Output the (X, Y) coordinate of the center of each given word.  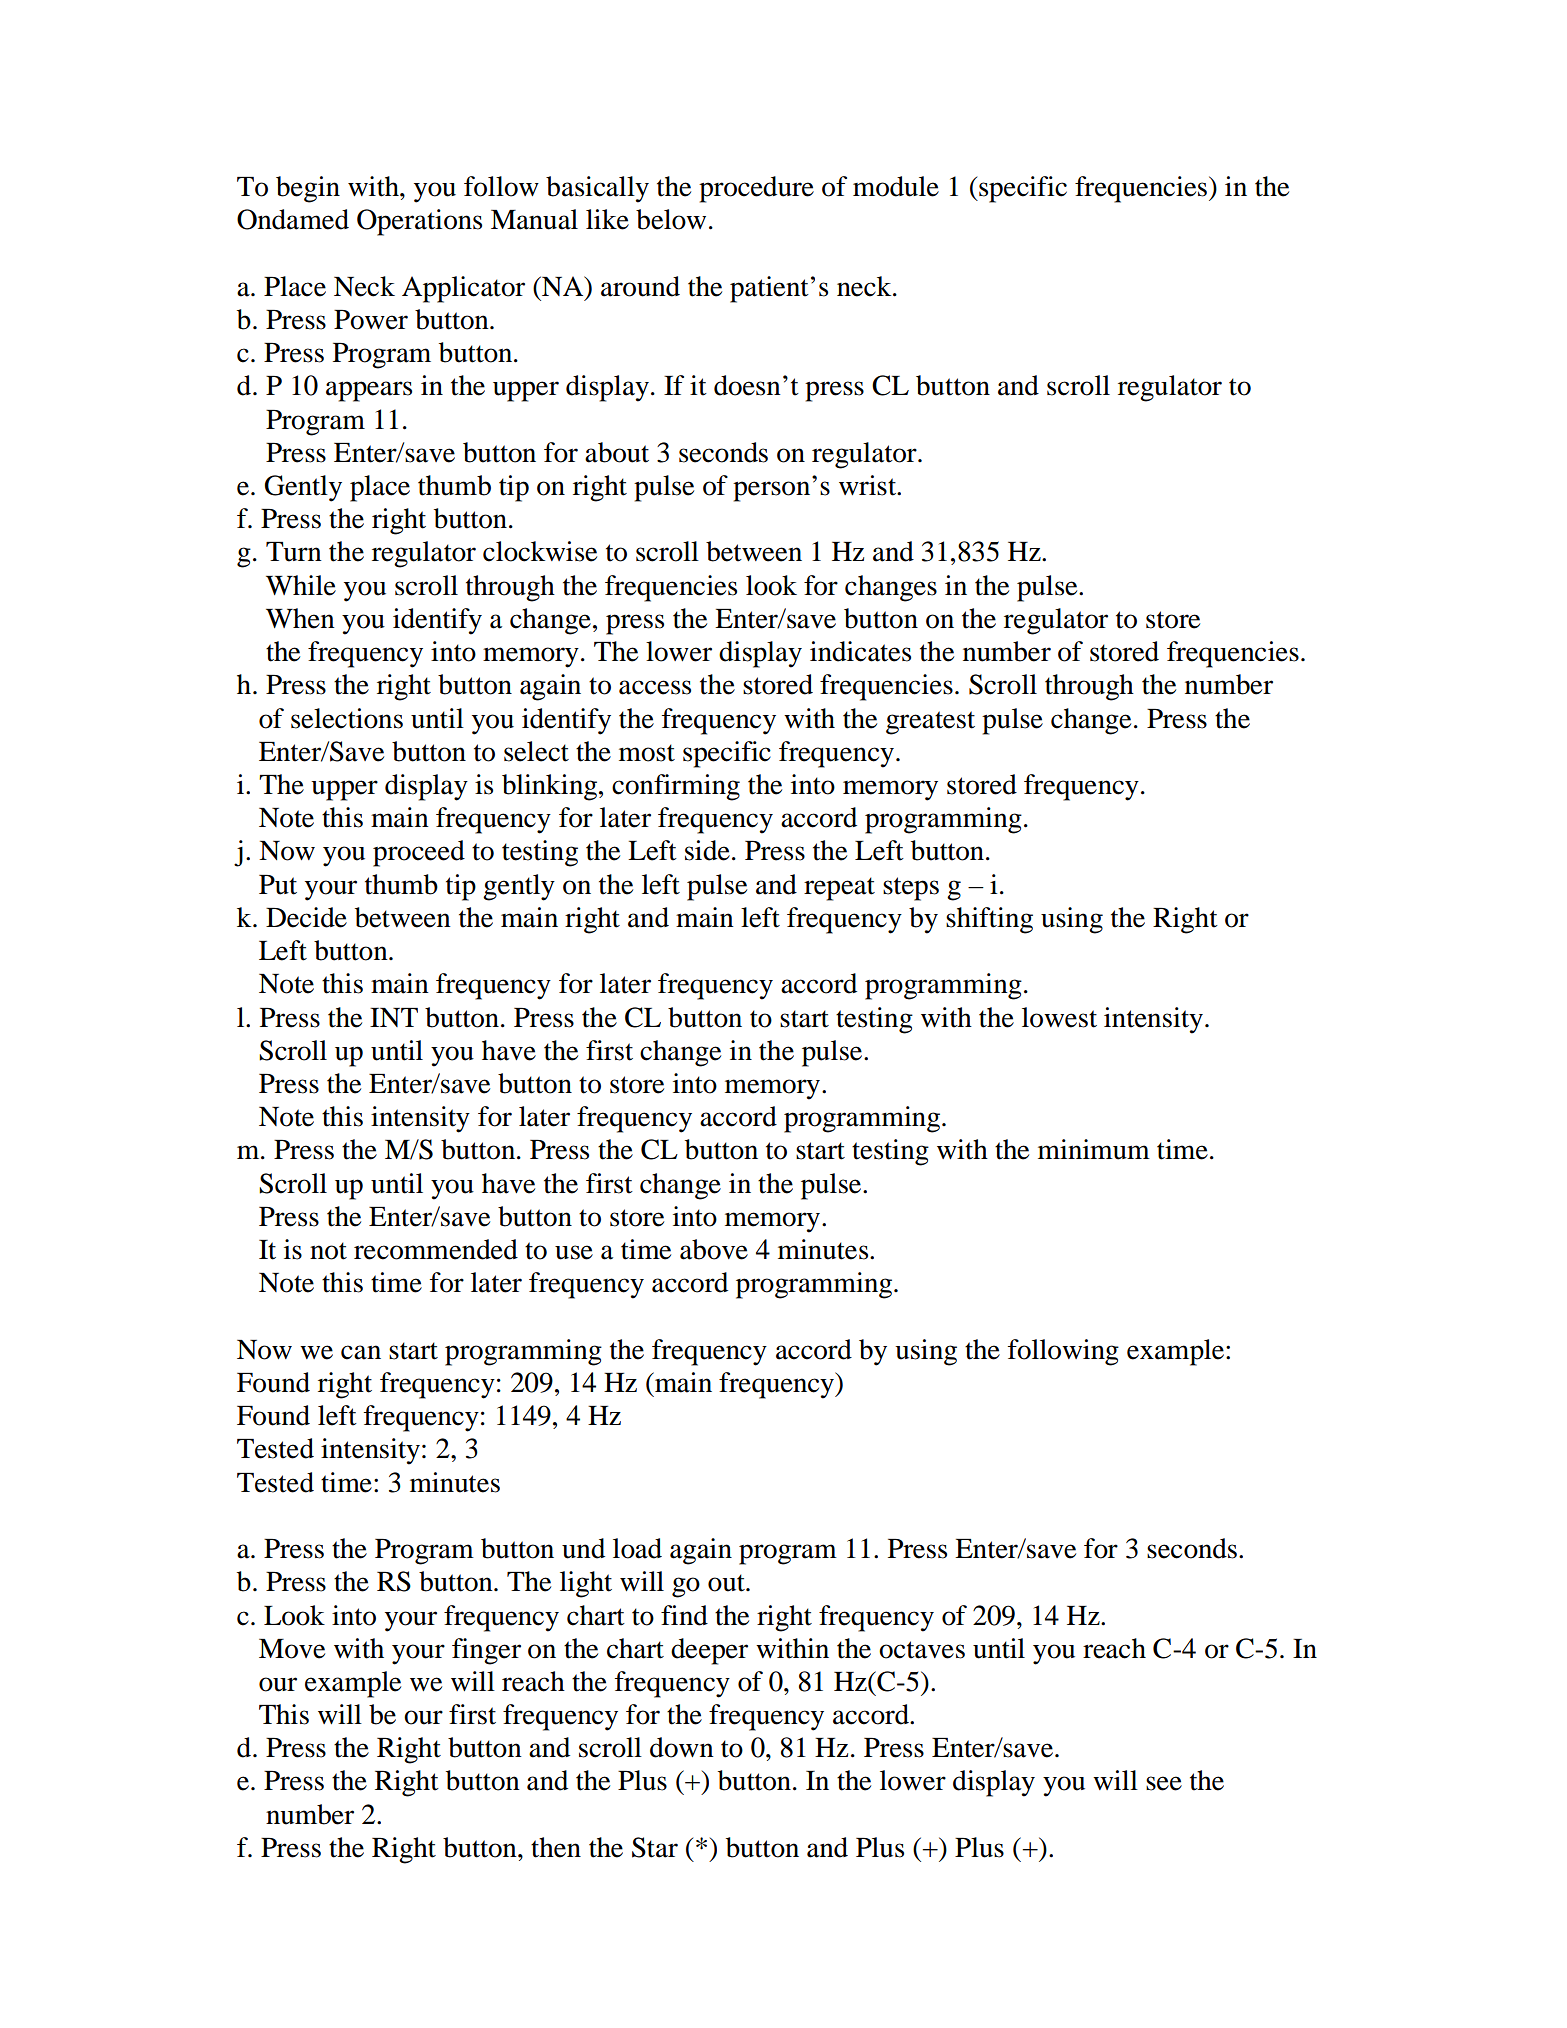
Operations (419, 222)
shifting (989, 920)
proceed (419, 853)
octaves (922, 1650)
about (617, 452)
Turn (294, 552)
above (714, 1249)
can (361, 1352)
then (556, 1847)
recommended (436, 1249)
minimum (1094, 1149)
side (707, 850)
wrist (869, 485)
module (896, 186)
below (671, 219)
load (637, 1548)
